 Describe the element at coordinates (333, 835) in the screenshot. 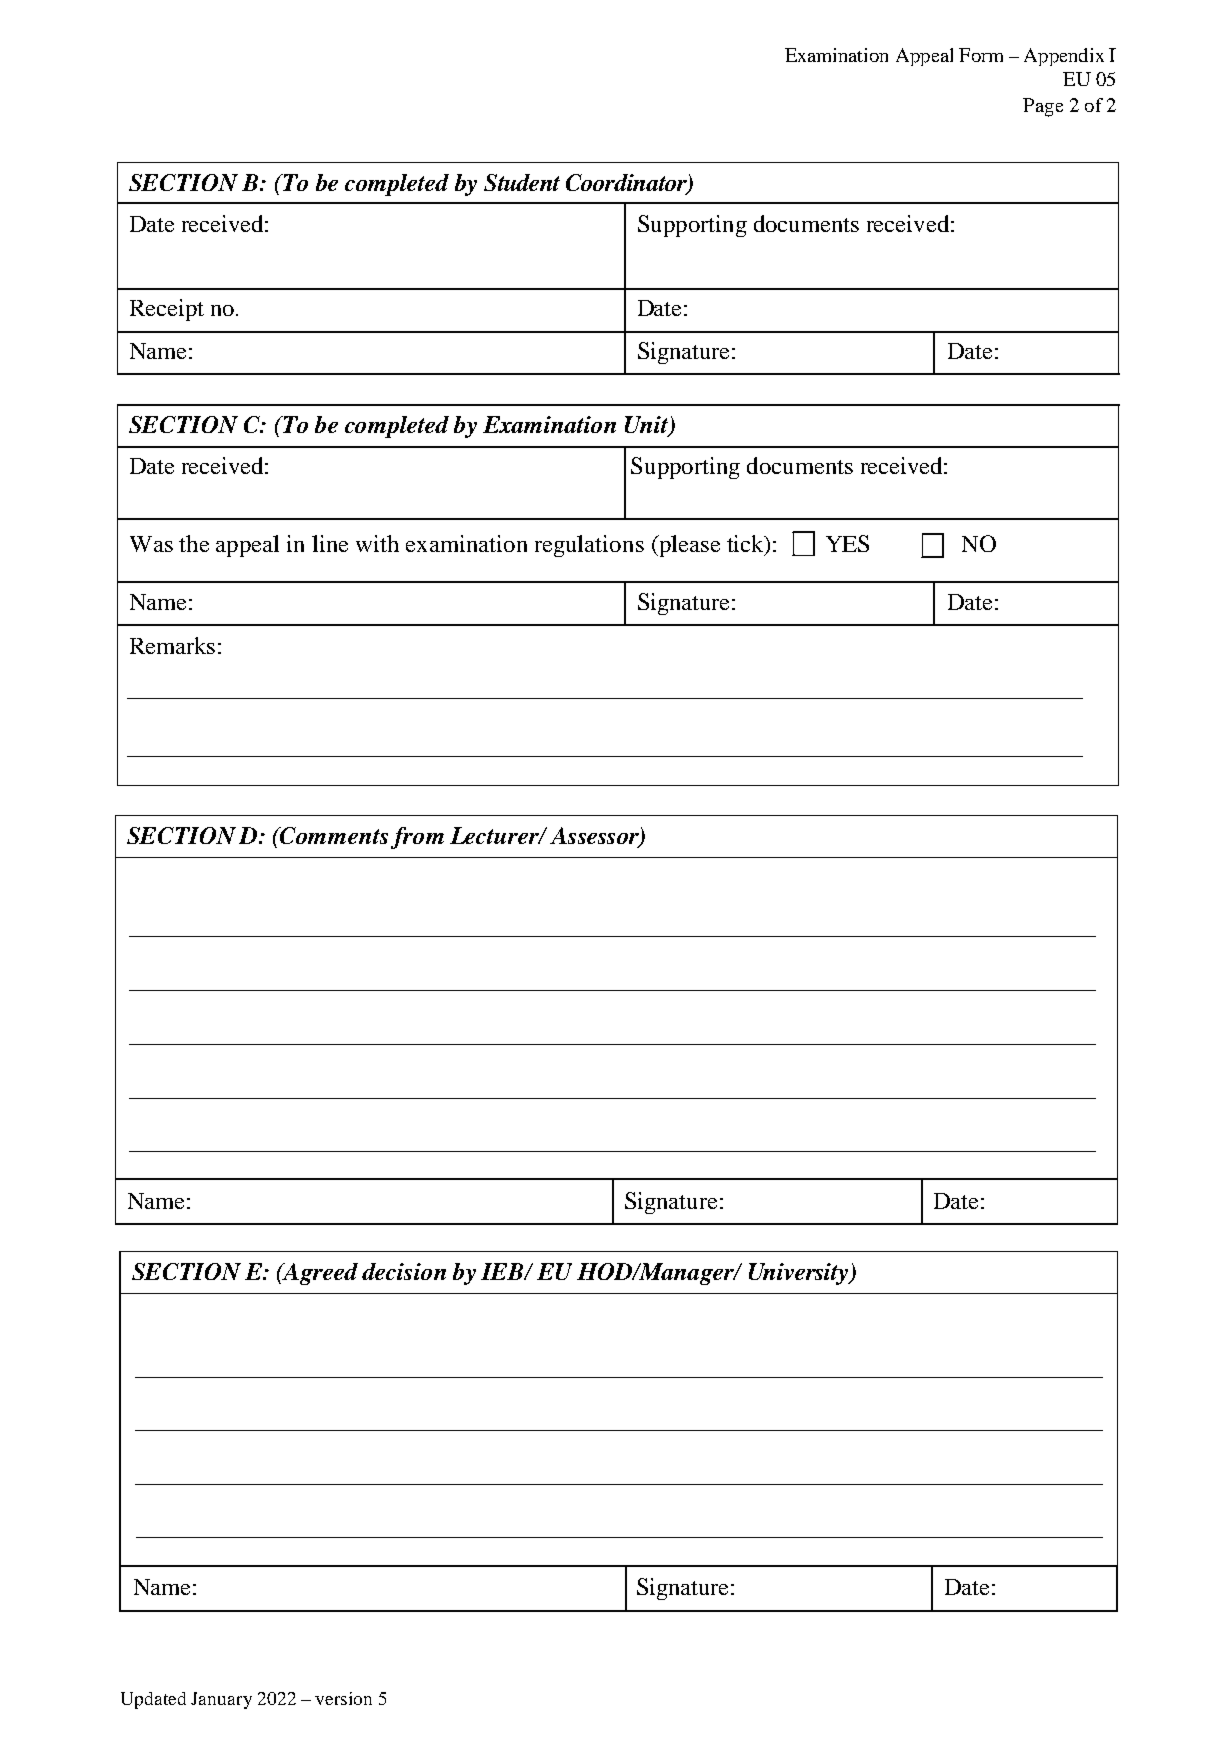

I see `Comments` at that location.
